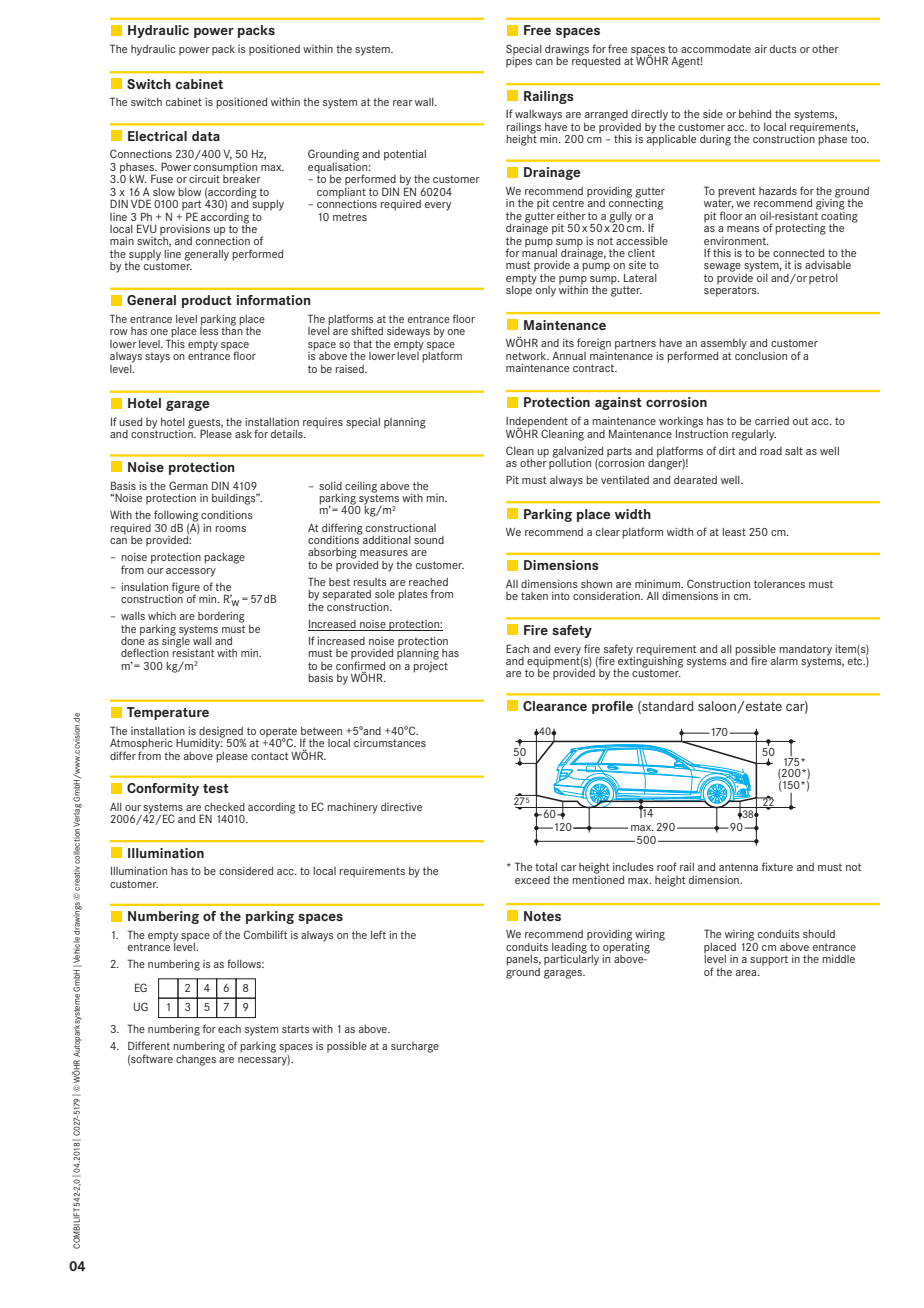 The width and height of the screenshot is (924, 1308). I want to click on carried, so click(772, 421).
